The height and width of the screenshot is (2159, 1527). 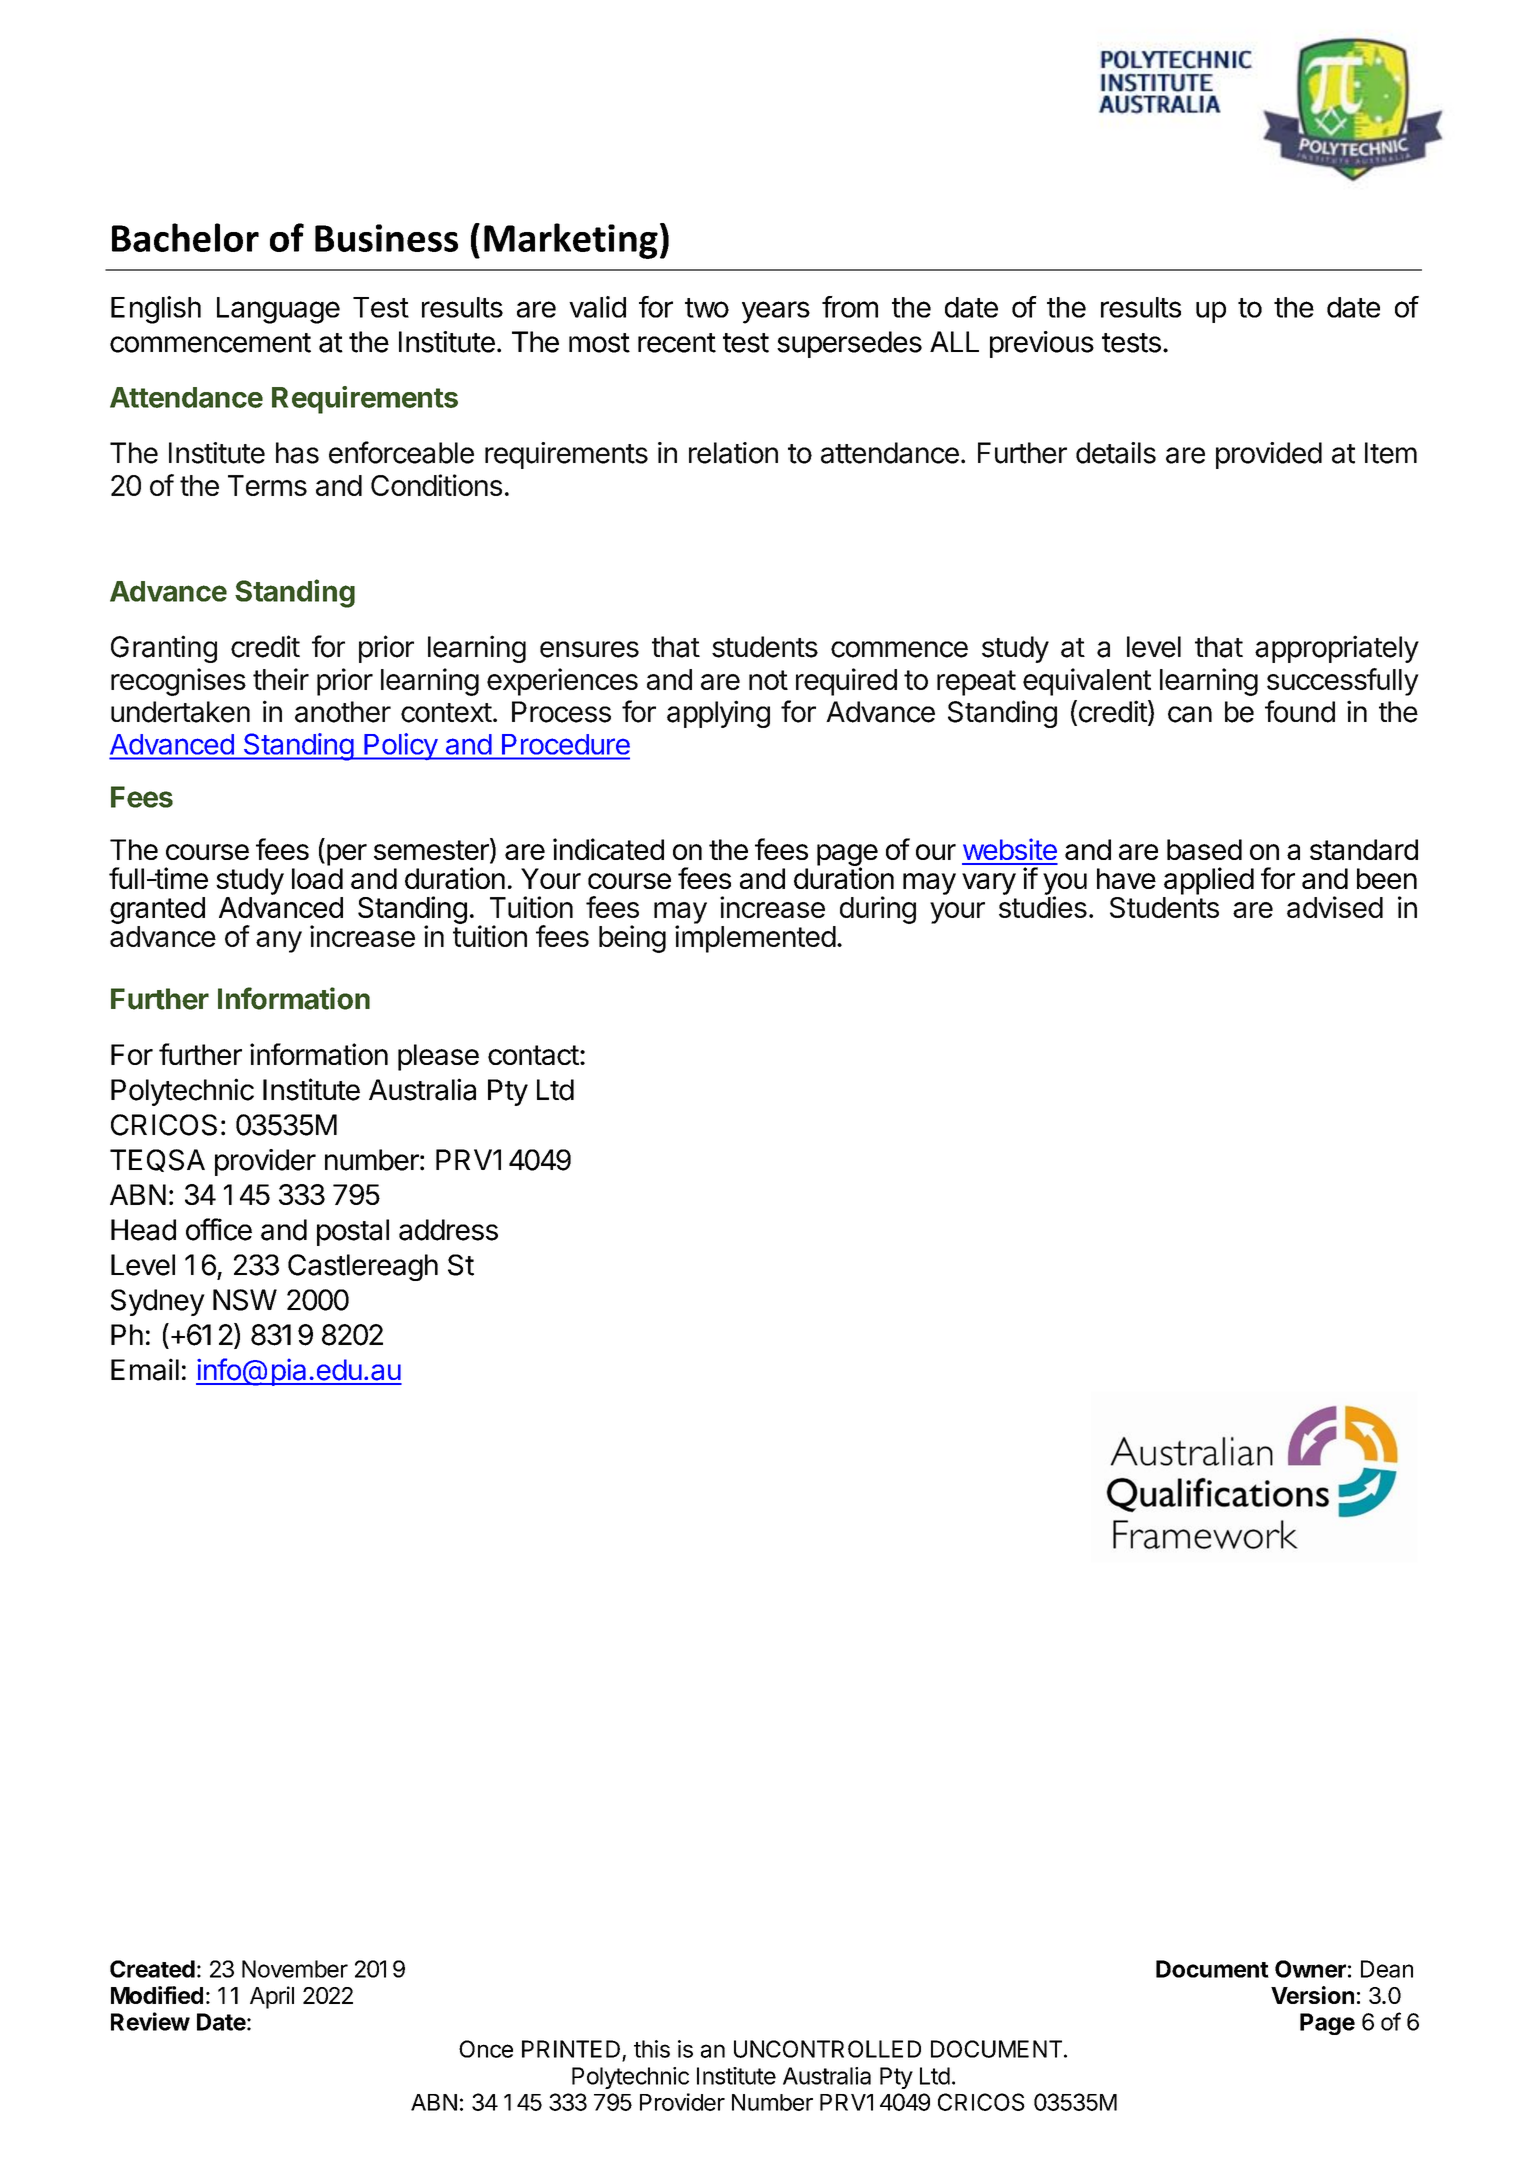 I want to click on contact, so click(x=533, y=1055).
